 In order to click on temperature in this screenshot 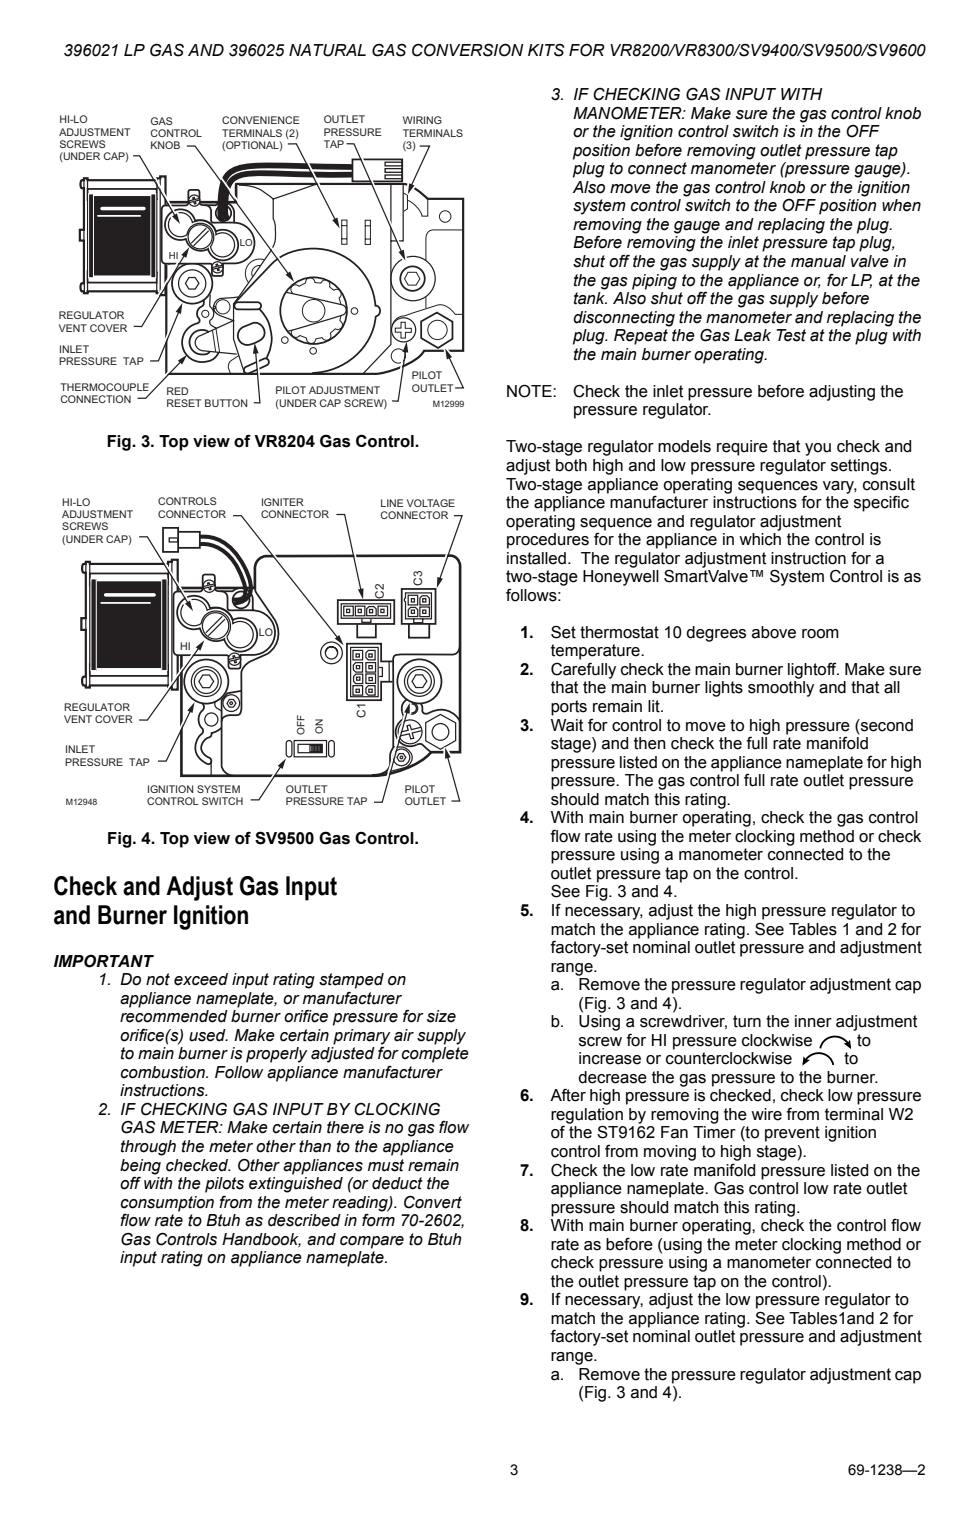, I will do `click(596, 652)`.
